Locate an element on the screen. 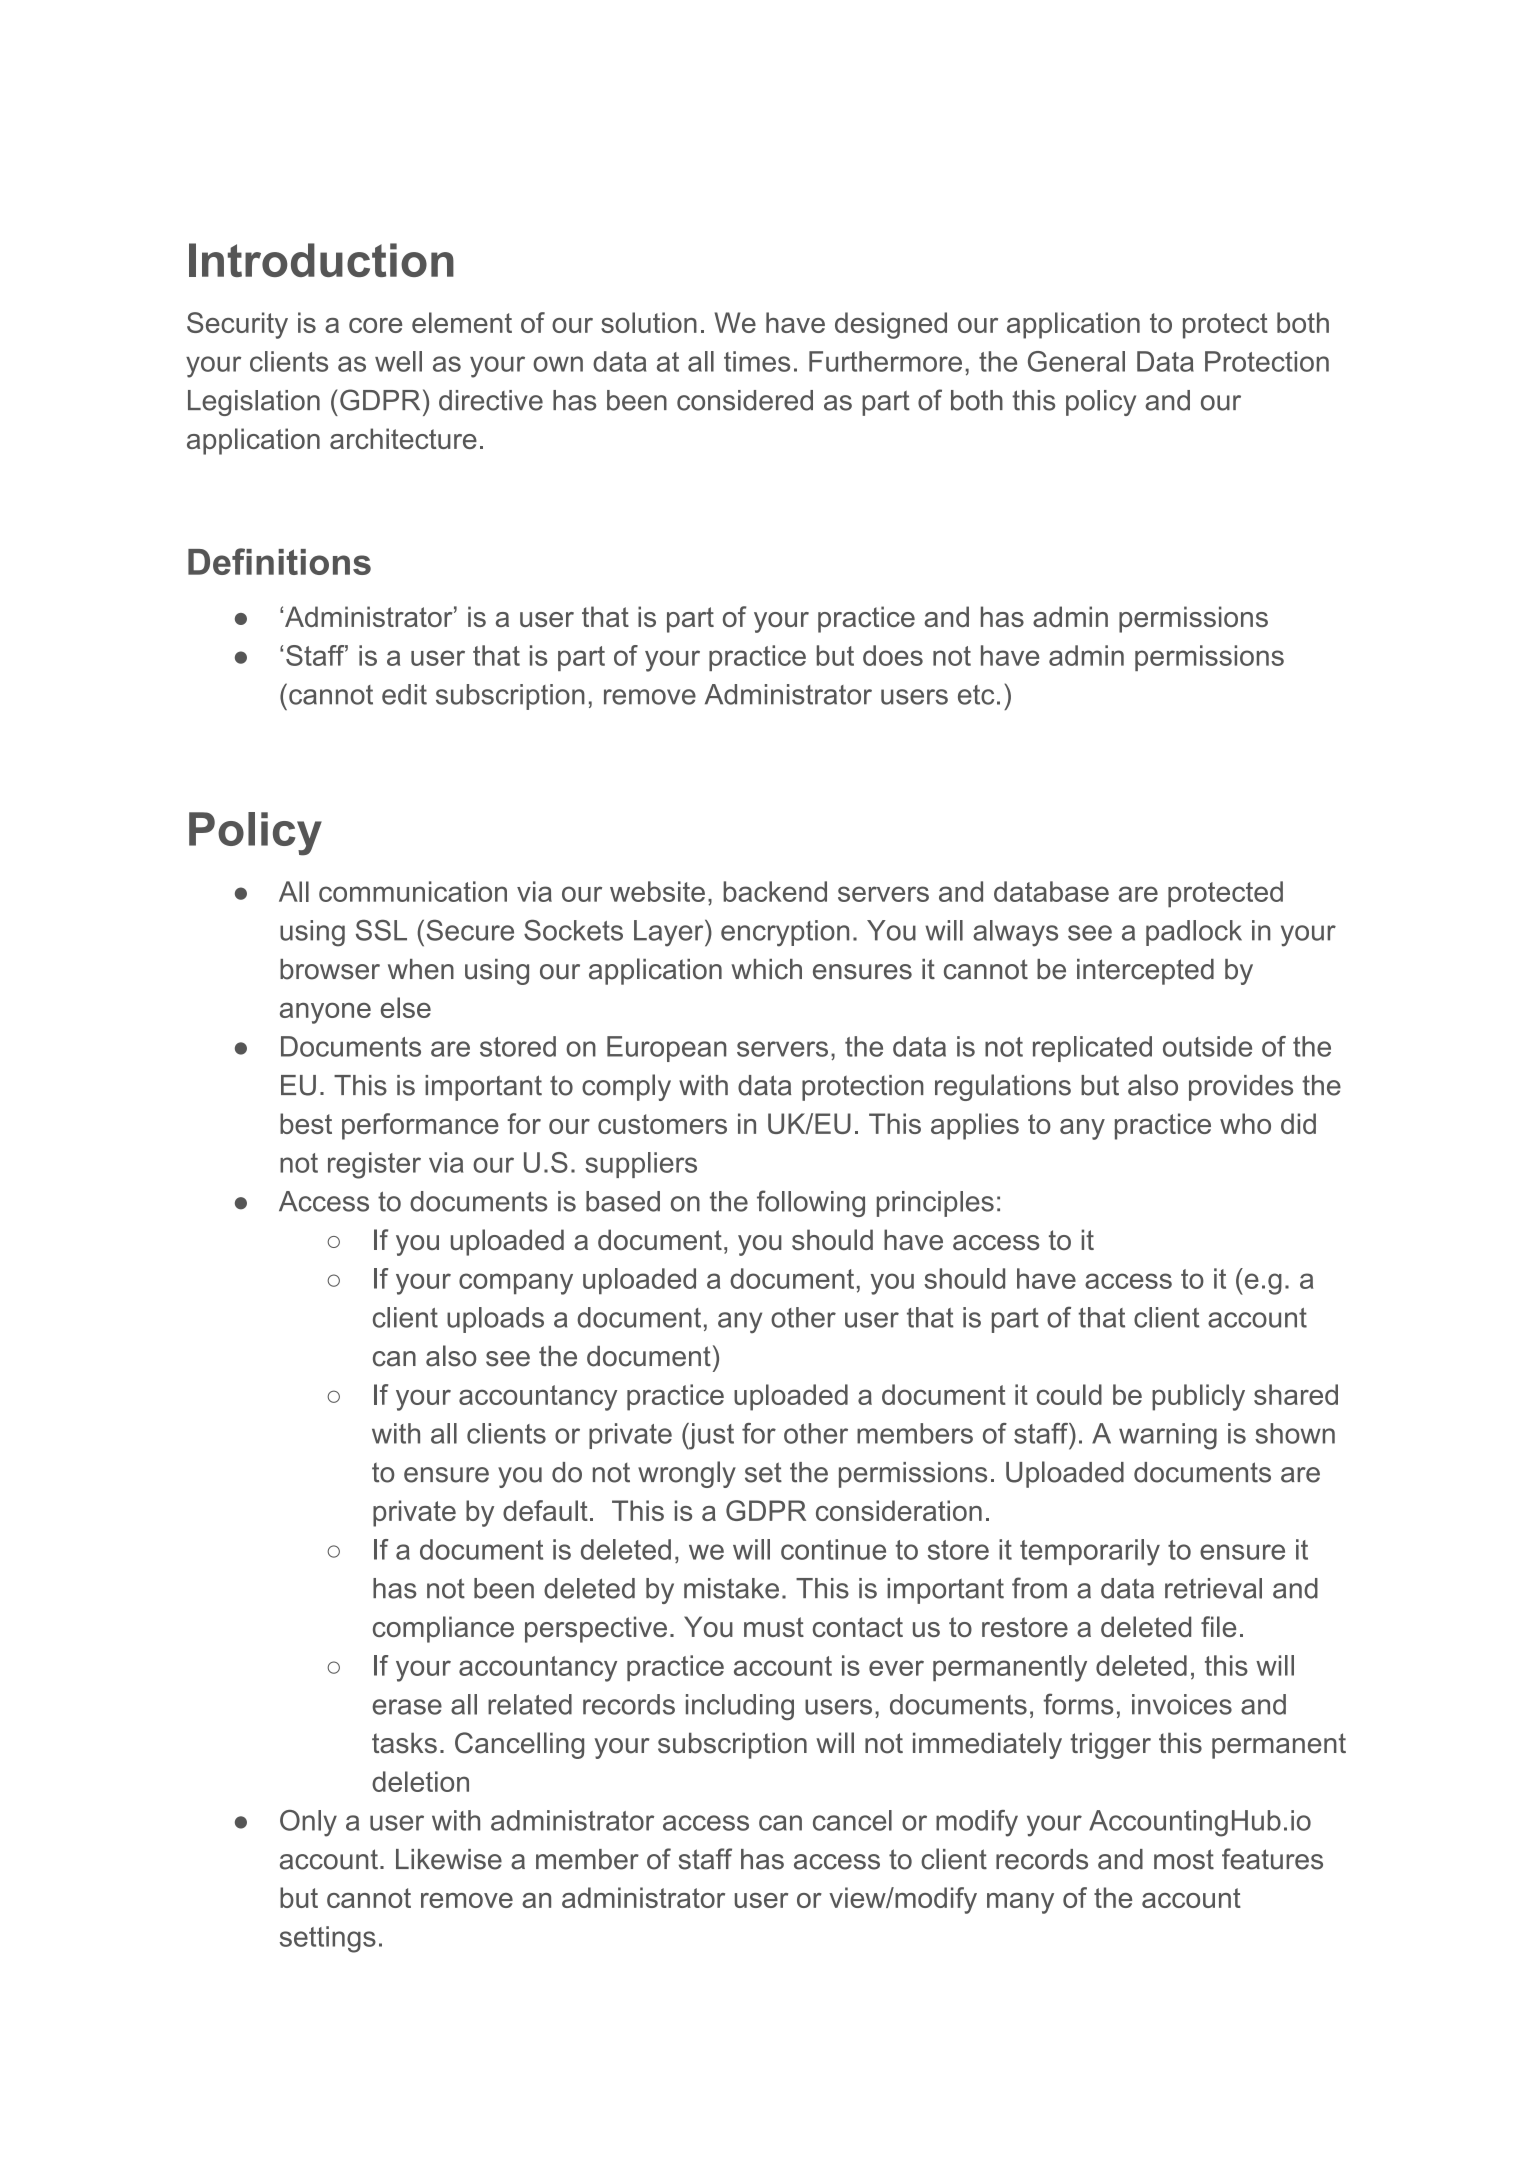  does is located at coordinates (893, 655).
